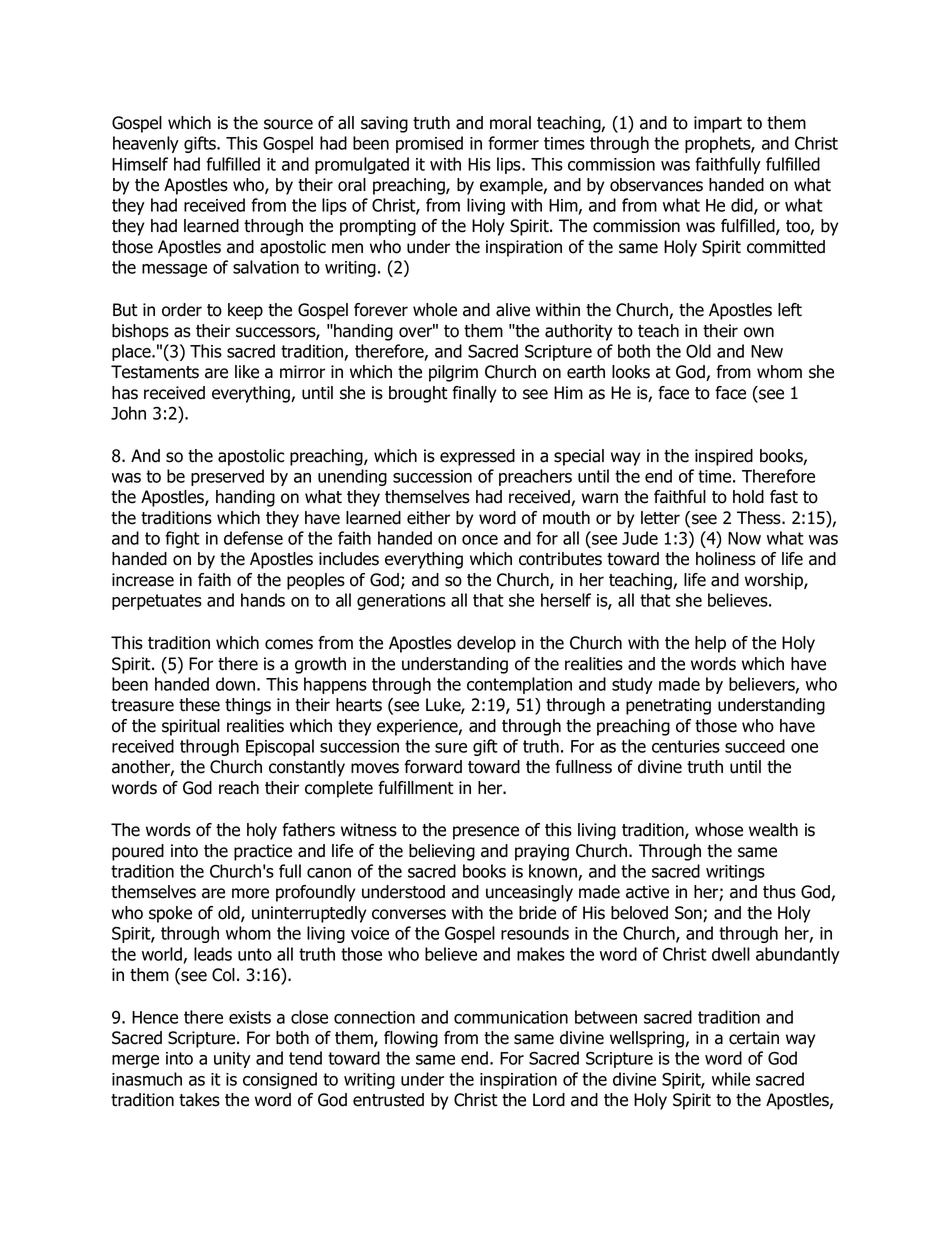 The image size is (952, 1233). Describe the element at coordinates (767, 351) in the page. I see `New` at that location.
